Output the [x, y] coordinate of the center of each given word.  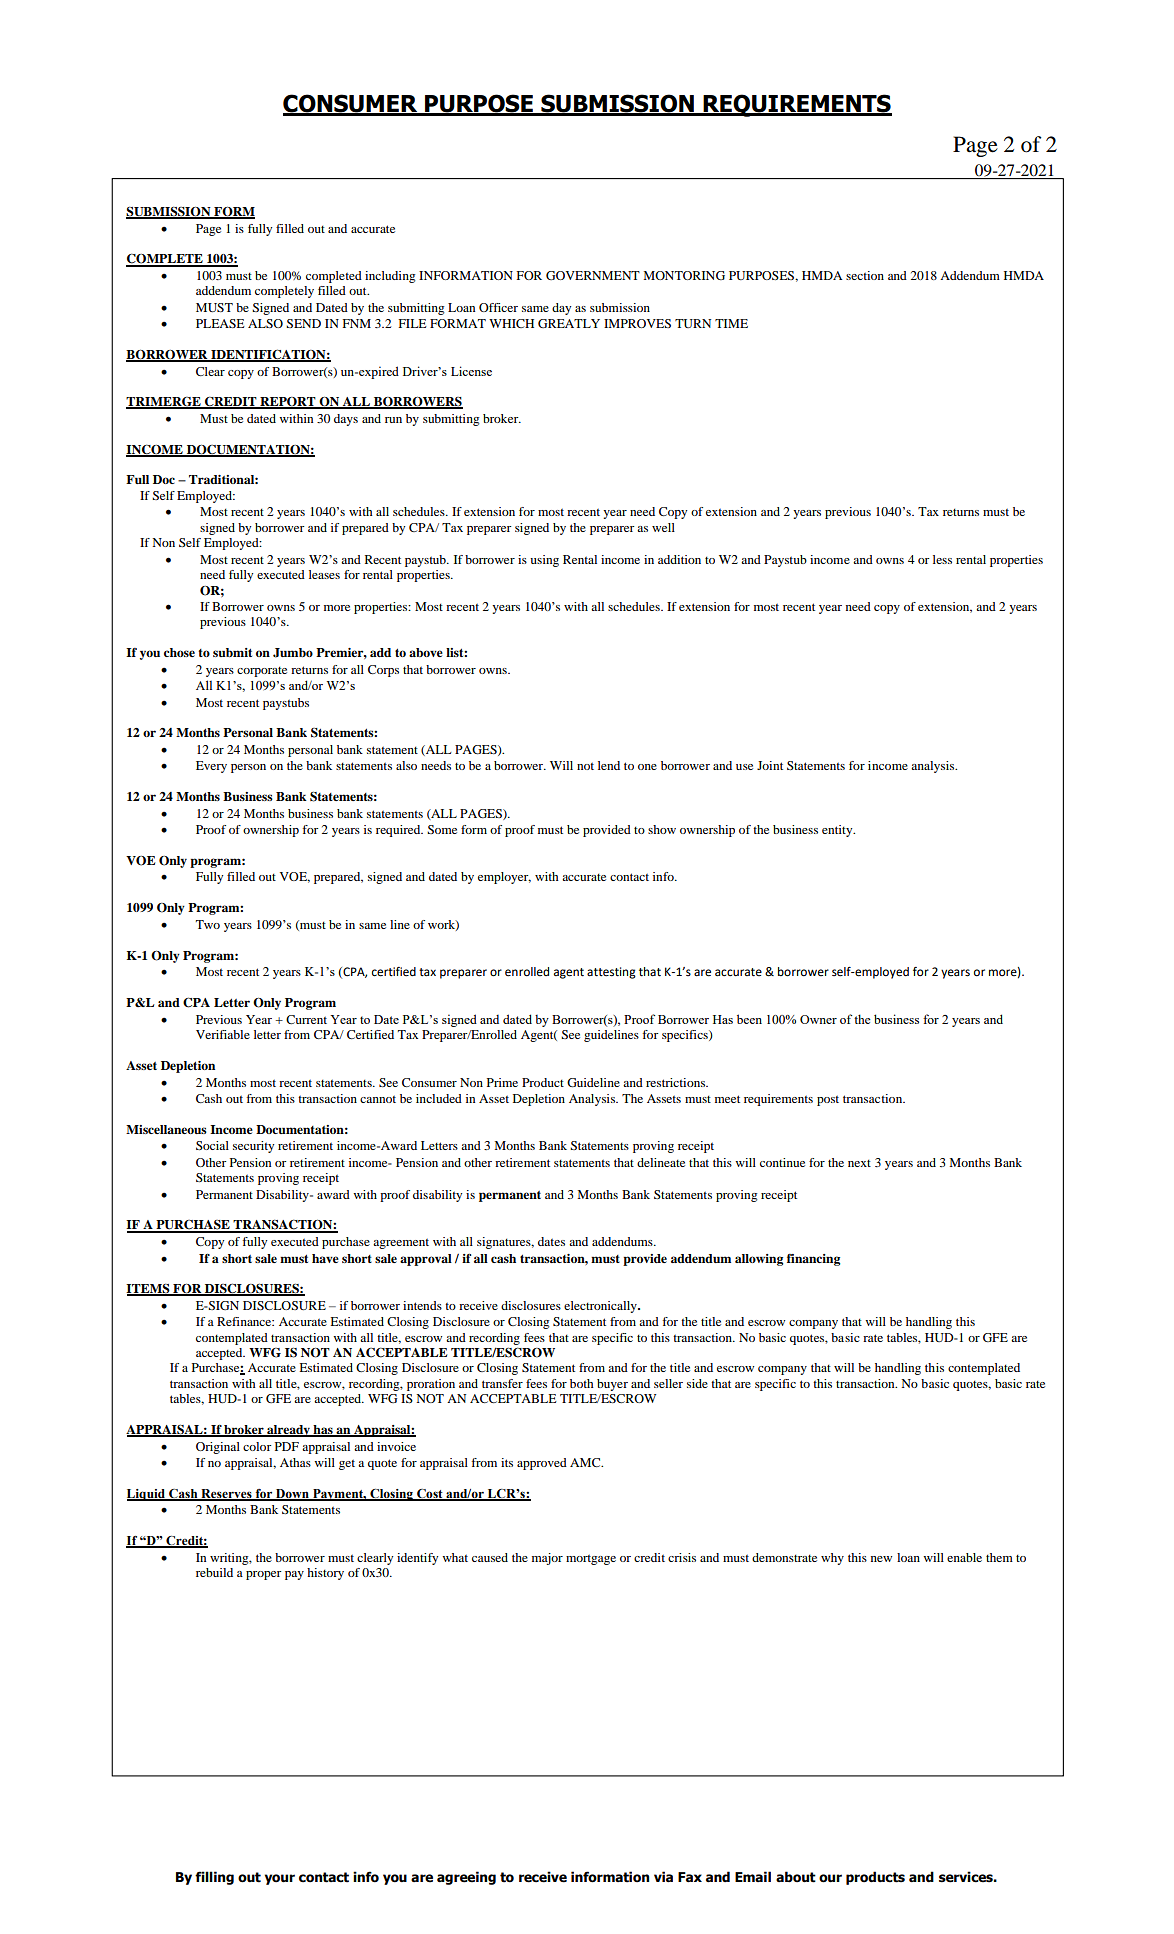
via [663, 1876]
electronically [601, 1307]
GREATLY [569, 323]
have [325, 1258]
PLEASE [220, 323]
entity [838, 831]
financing [813, 1260]
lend [609, 765]
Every [211, 767]
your [280, 1879]
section [865, 275]
